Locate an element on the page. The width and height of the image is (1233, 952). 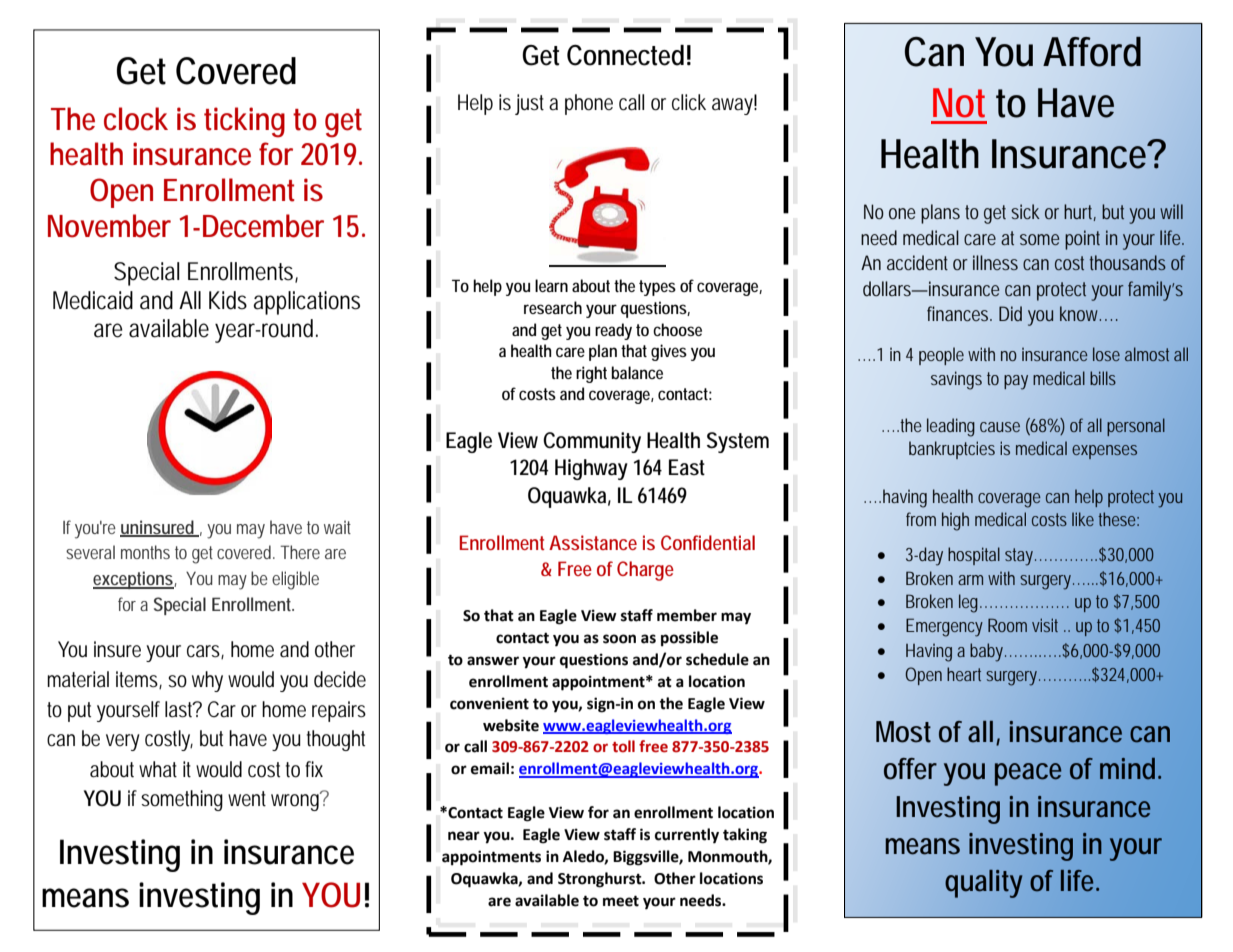
balance is located at coordinates (637, 372).
